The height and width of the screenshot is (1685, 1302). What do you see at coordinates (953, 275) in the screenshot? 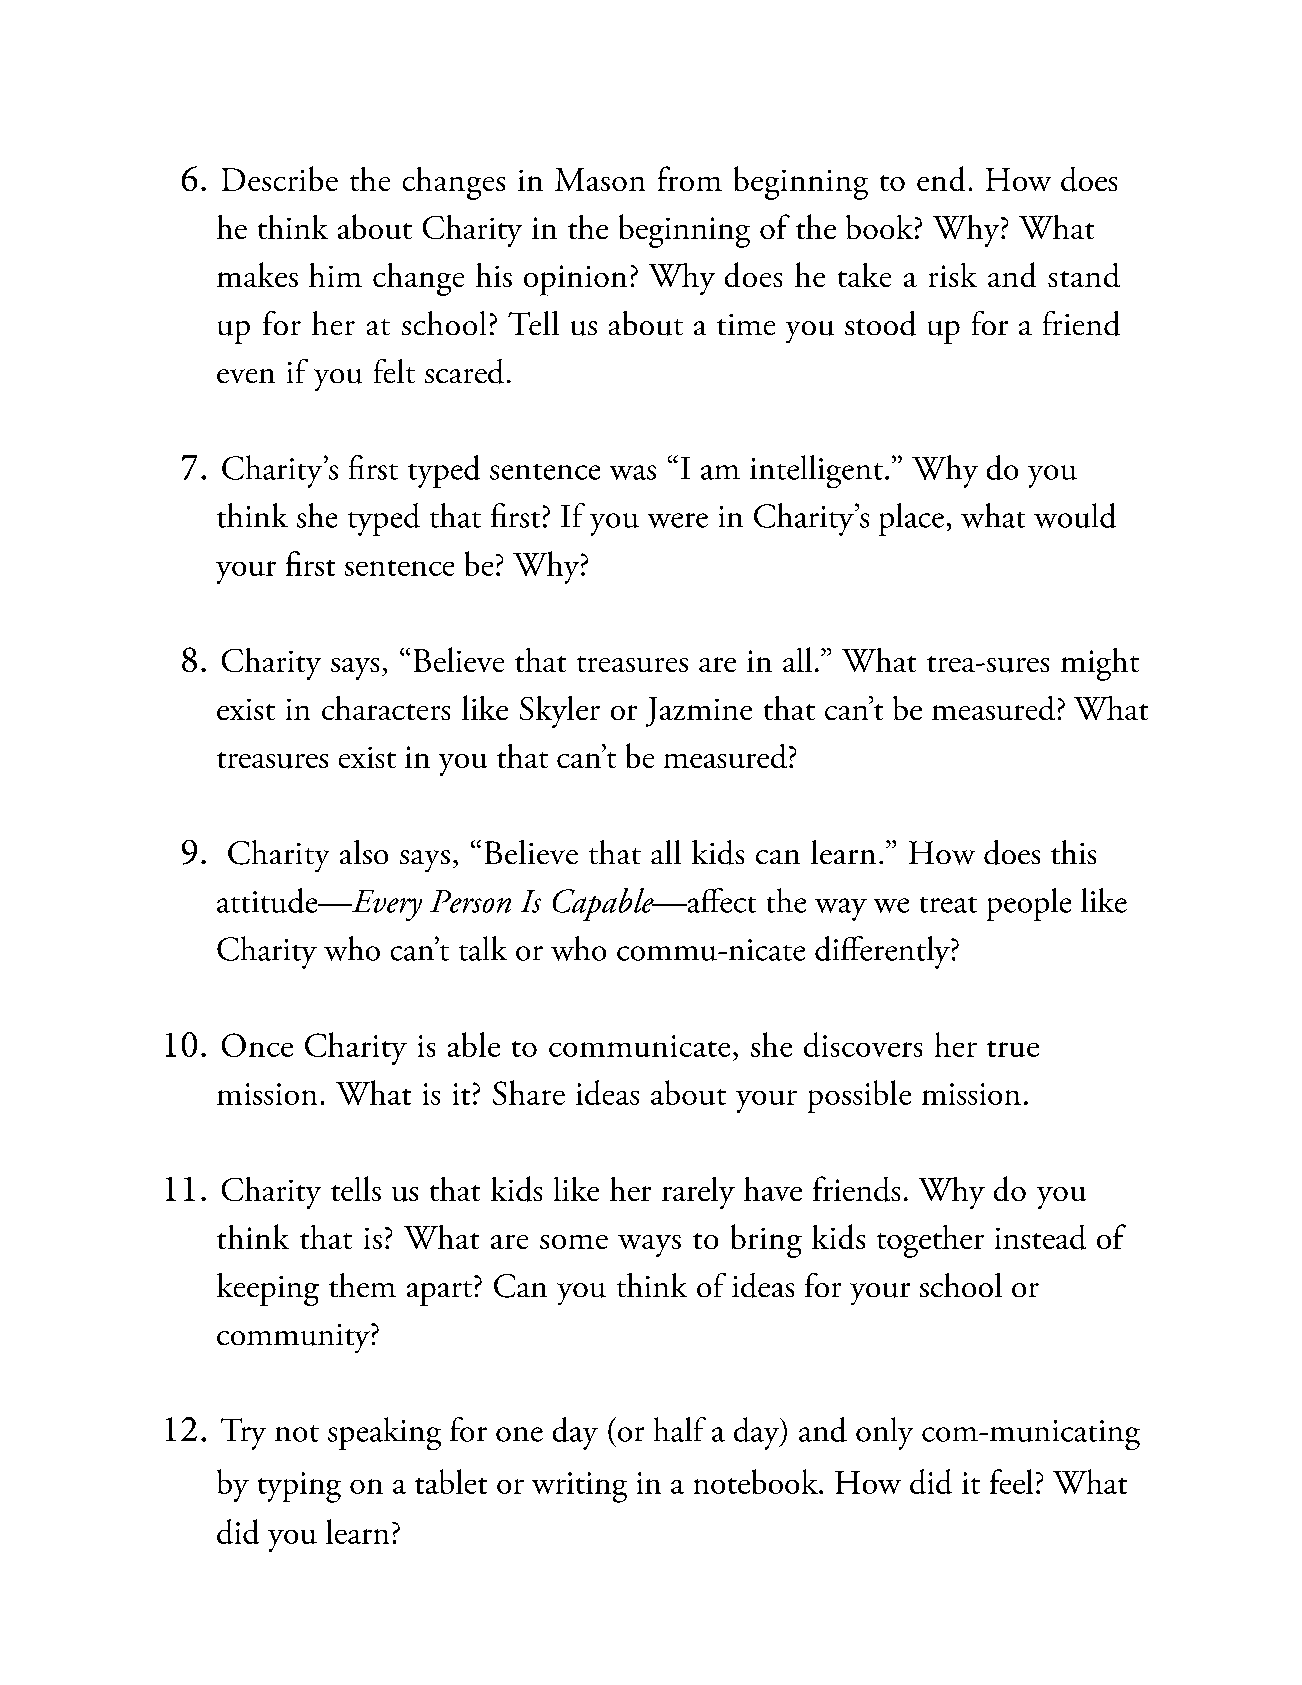
I see `risk` at bounding box center [953, 275].
